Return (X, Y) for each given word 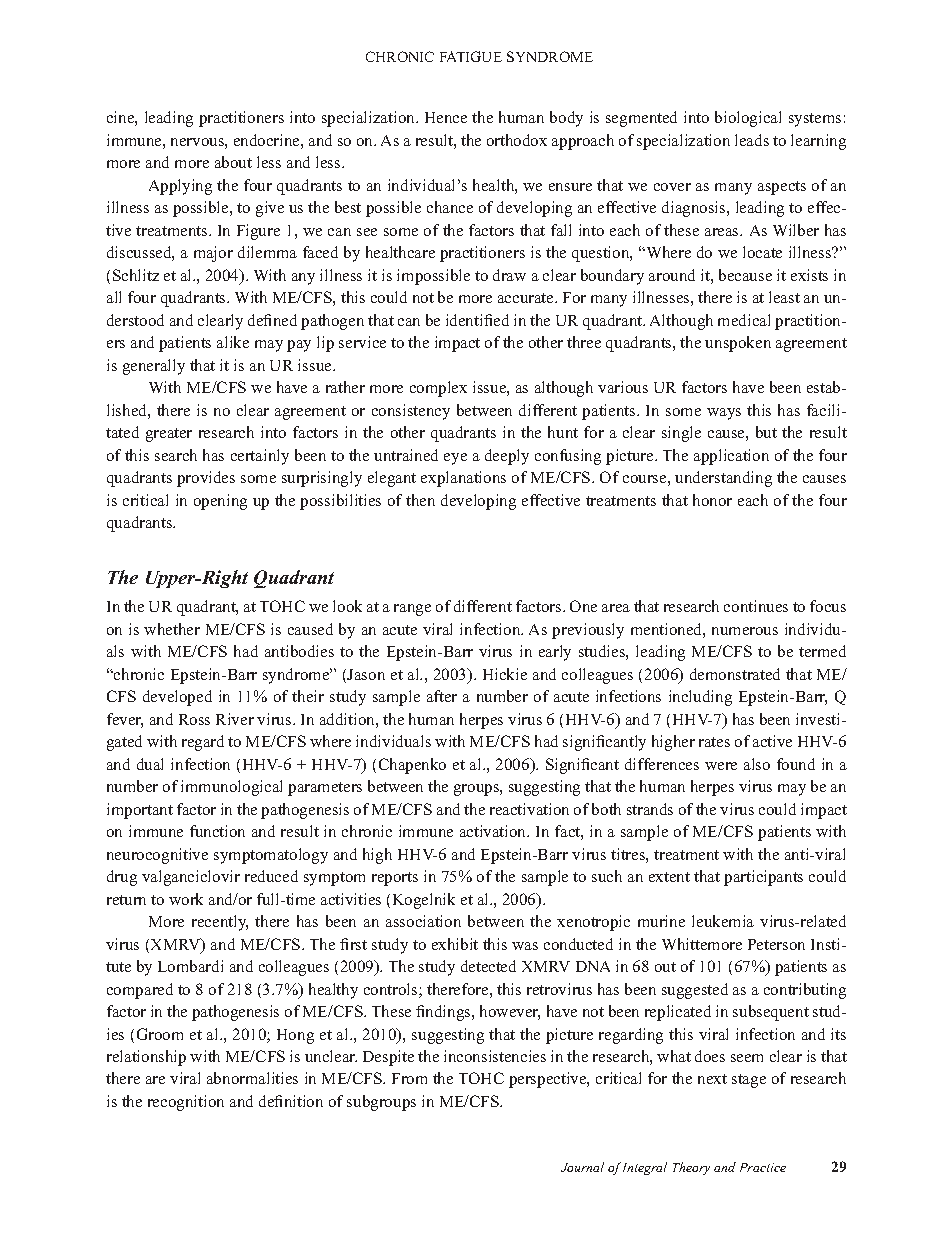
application (731, 457)
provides (206, 479)
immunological (231, 788)
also (757, 764)
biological (748, 119)
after (442, 696)
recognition (186, 1103)
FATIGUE (471, 56)
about (233, 162)
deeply (507, 457)
